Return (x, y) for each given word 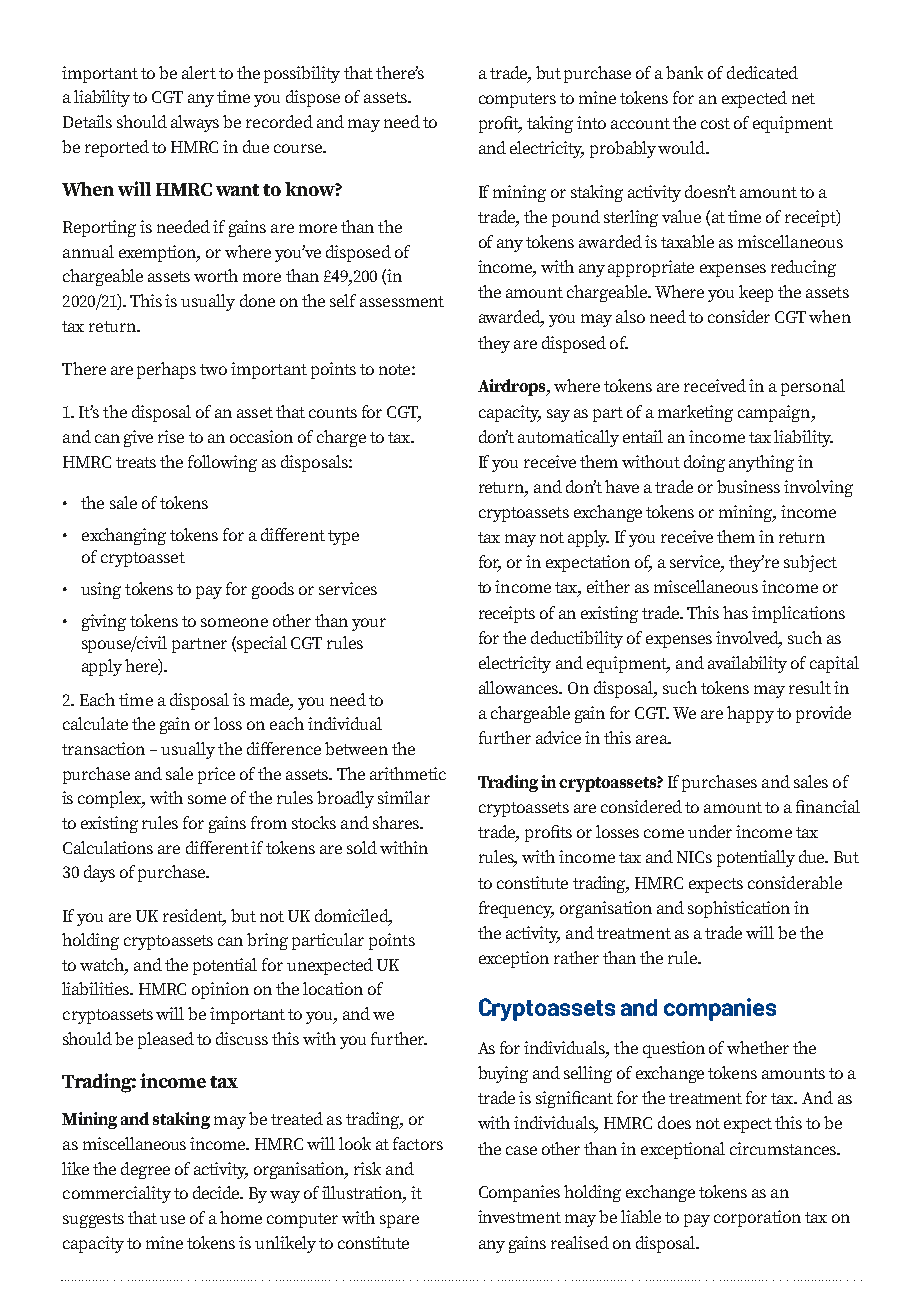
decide (217, 1192)
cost (715, 123)
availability (747, 664)
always (195, 123)
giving (104, 622)
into (591, 122)
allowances (520, 687)
